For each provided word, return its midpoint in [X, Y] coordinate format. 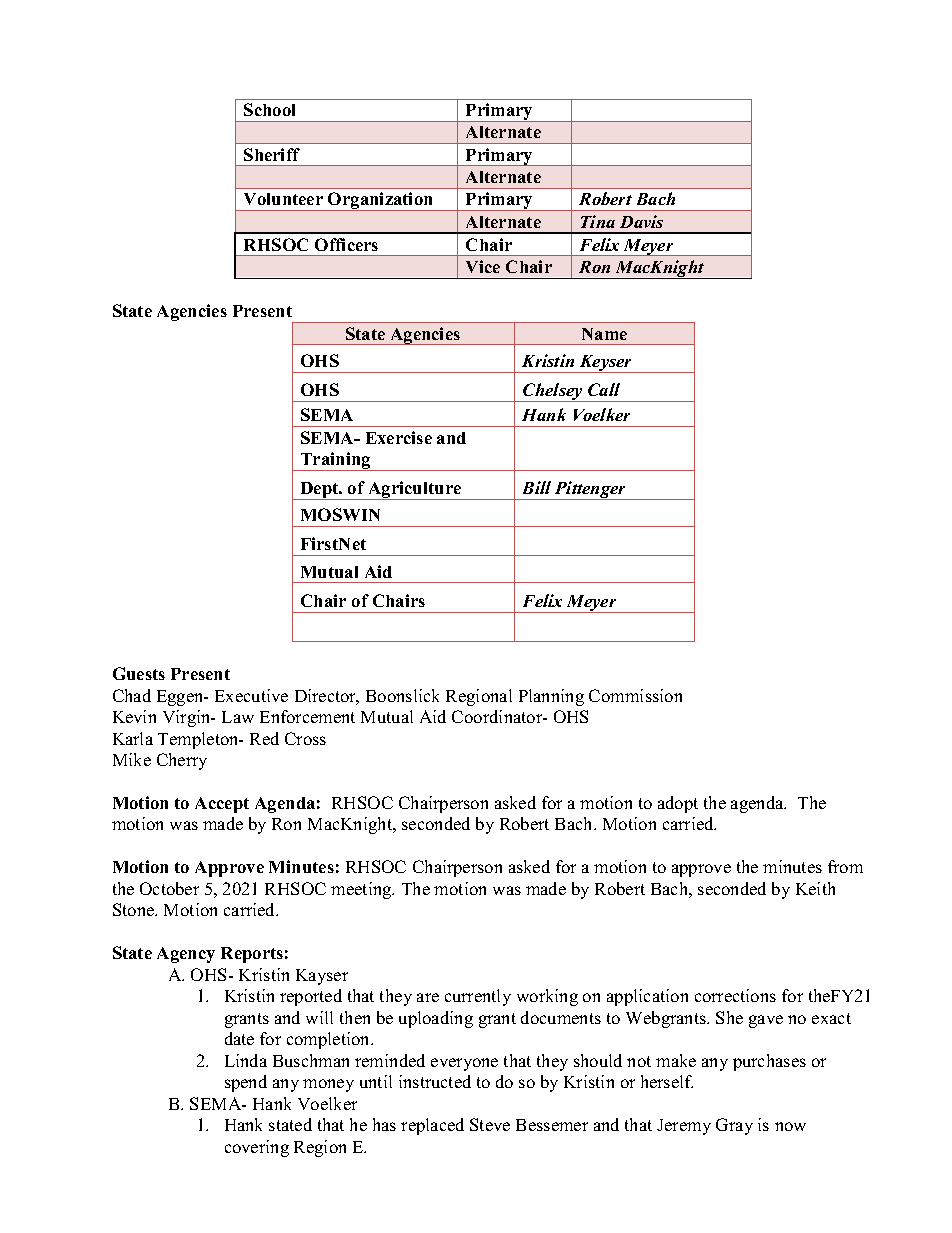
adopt [678, 804]
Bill [537, 487]
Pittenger [591, 490]
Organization [381, 201]
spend [246, 1083]
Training [336, 461]
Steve [490, 1124]
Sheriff [272, 154]
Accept [222, 805]
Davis [641, 221]
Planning [551, 697]
